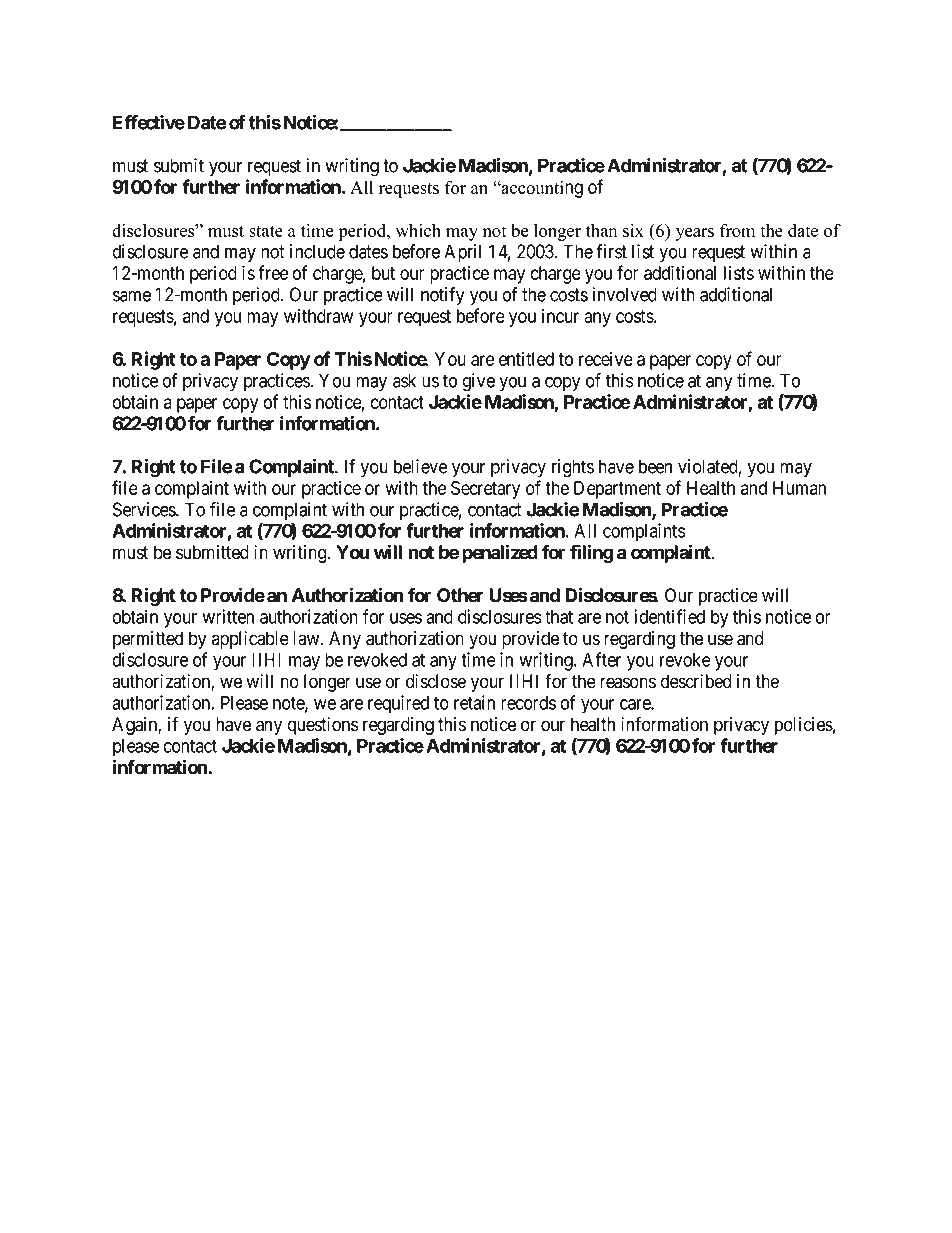 This document has width=952, height=1233. Describe the element at coordinates (655, 466) in the document. I see `been` at that location.
